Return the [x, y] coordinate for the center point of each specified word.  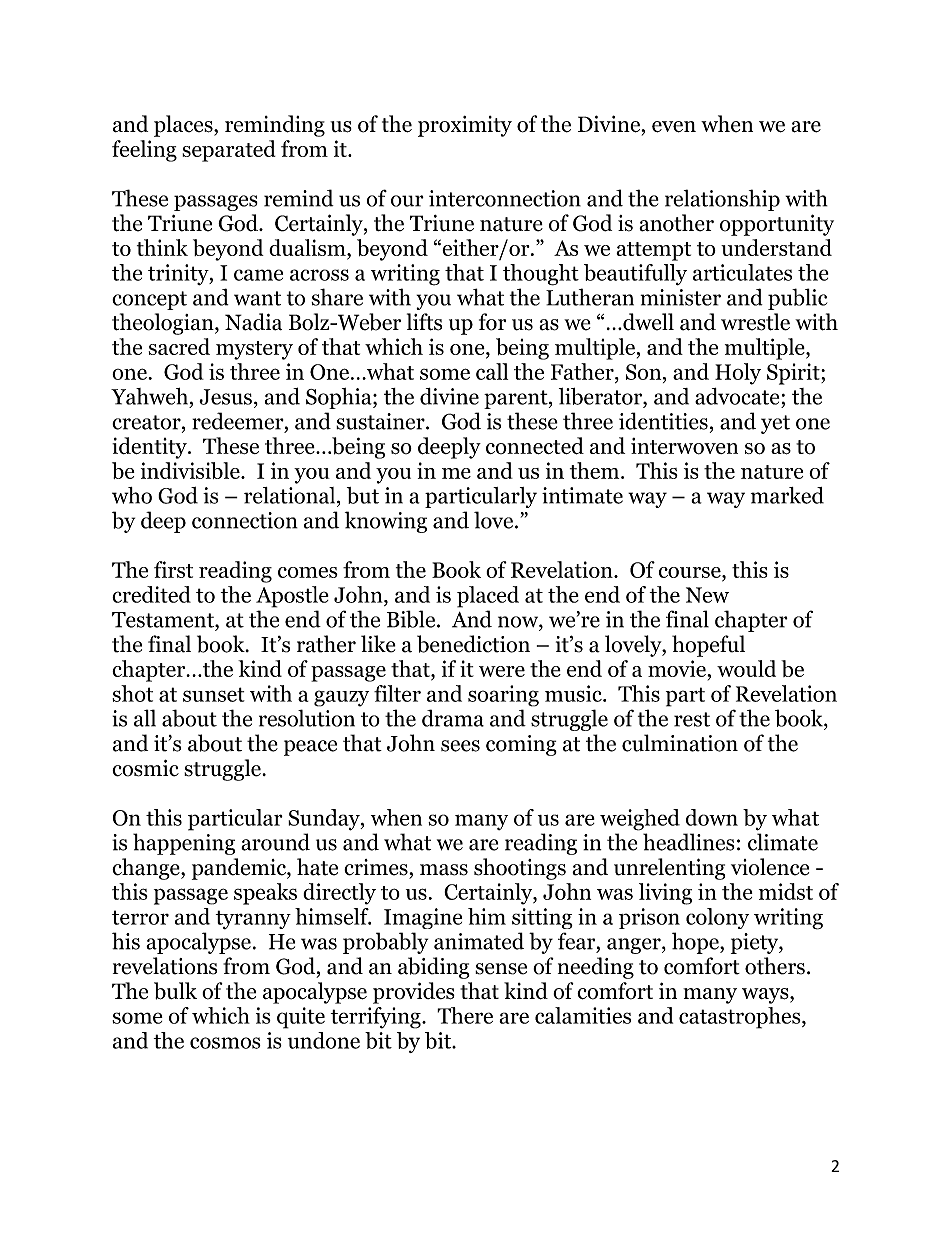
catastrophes [741, 1018]
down [712, 817]
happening [184, 844]
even [674, 127]
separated [229, 151]
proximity [465, 126]
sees [460, 746]
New [707, 595]
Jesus [225, 397]
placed [488, 597]
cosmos [225, 1043]
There [465, 1015]
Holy [738, 374]
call [492, 371]
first [173, 569]
